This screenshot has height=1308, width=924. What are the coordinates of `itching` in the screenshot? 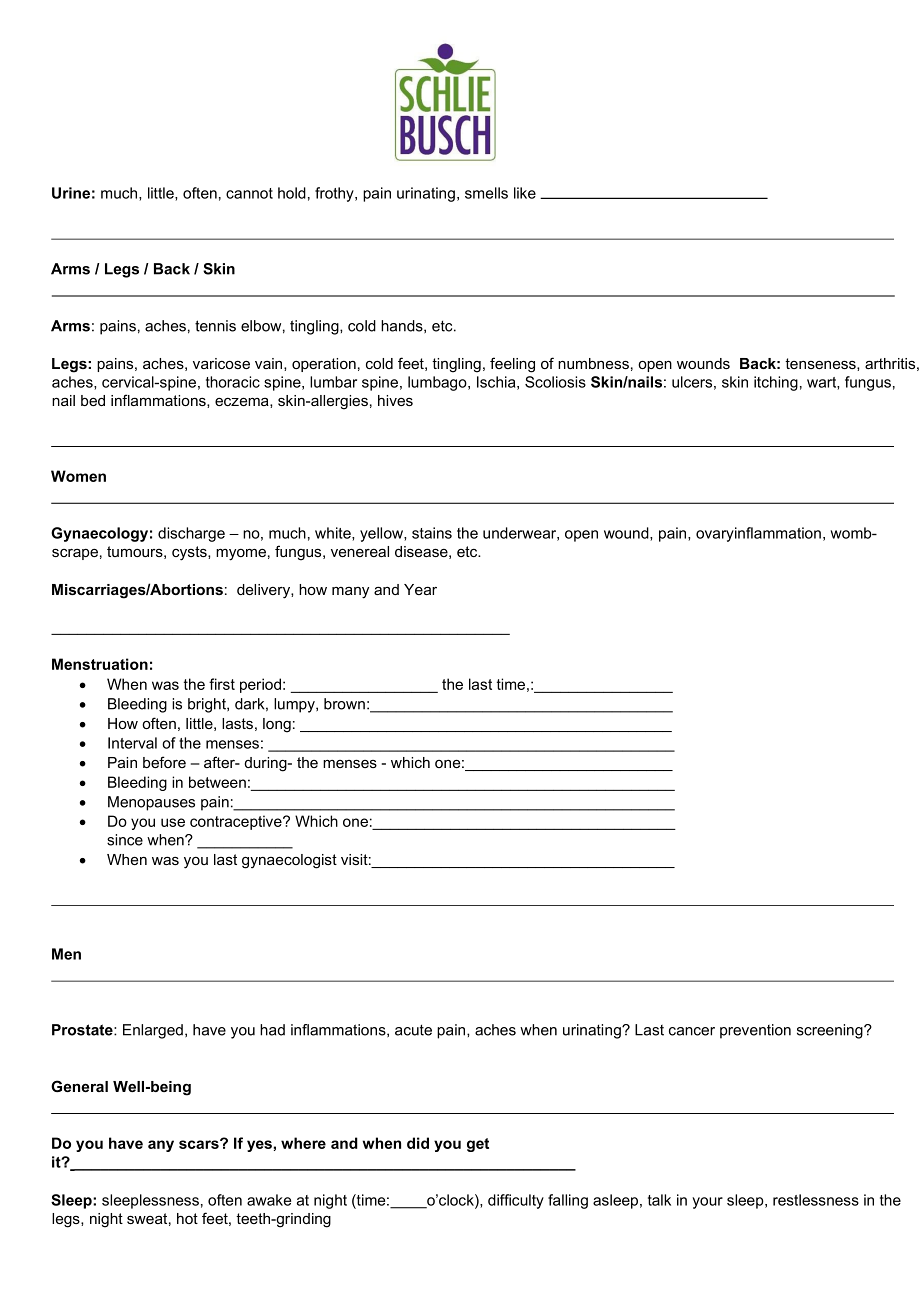 It's located at (776, 383).
